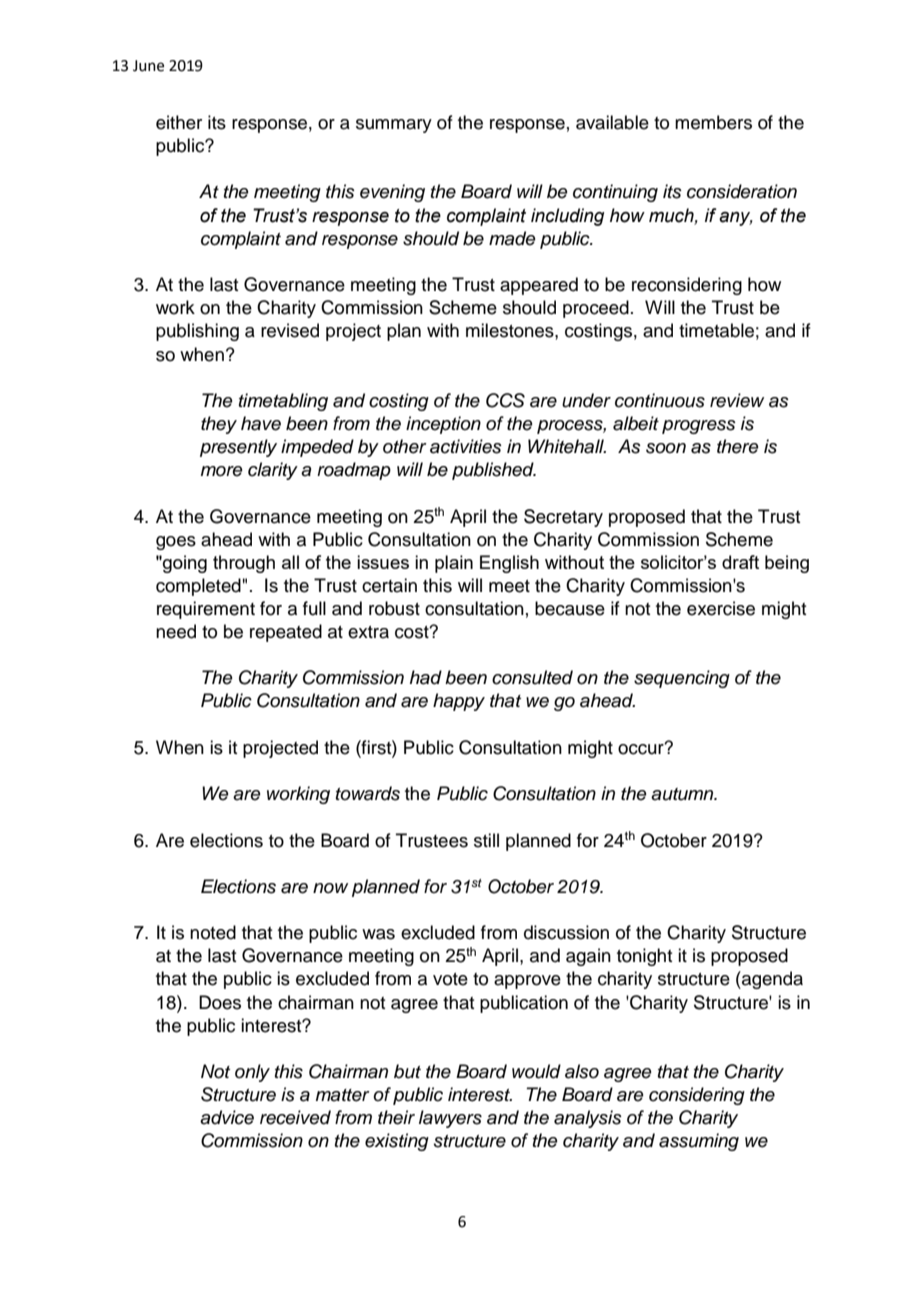  I want to click on either, so click(179, 122).
